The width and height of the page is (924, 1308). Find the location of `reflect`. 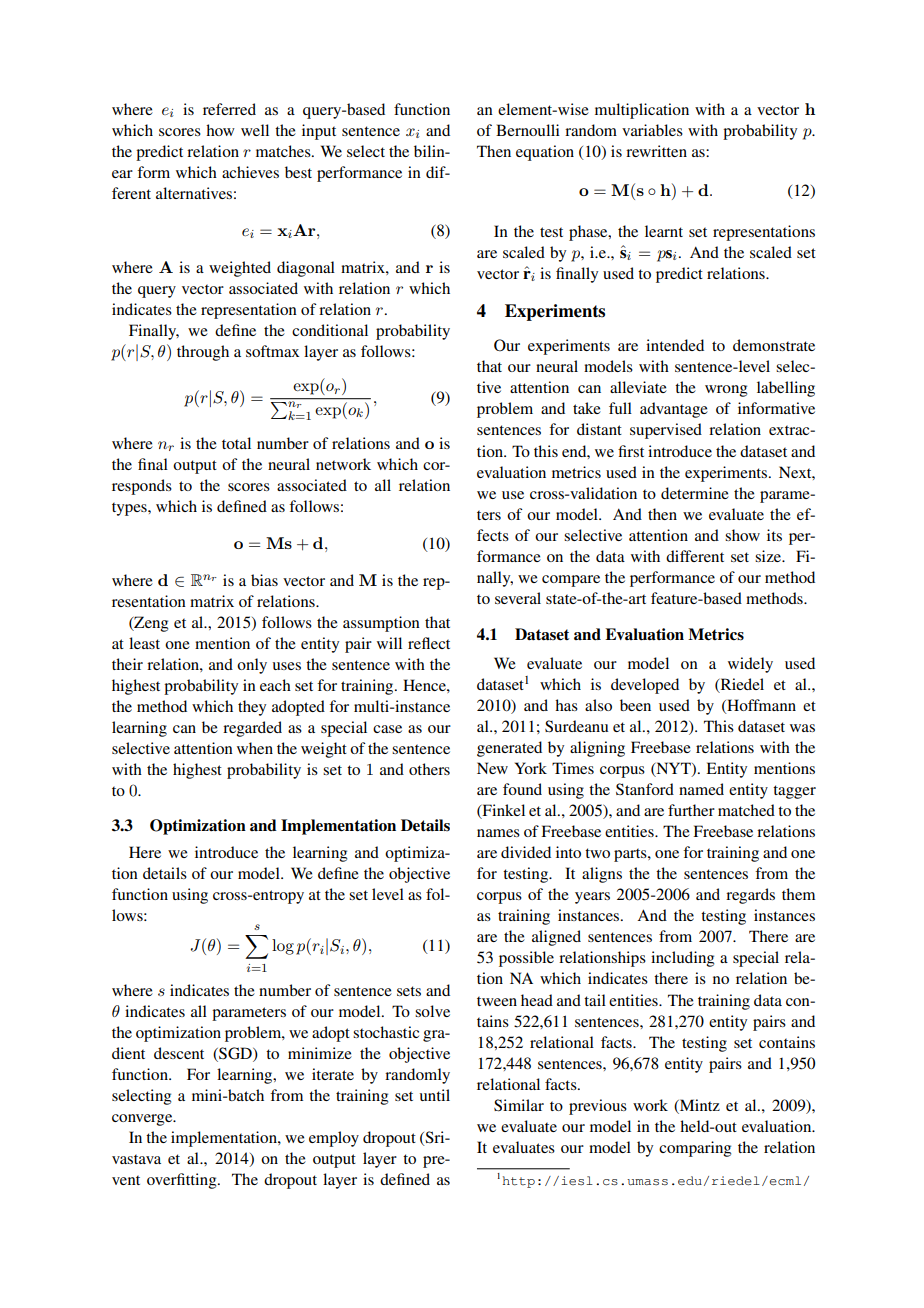

reflect is located at coordinates (429, 643).
